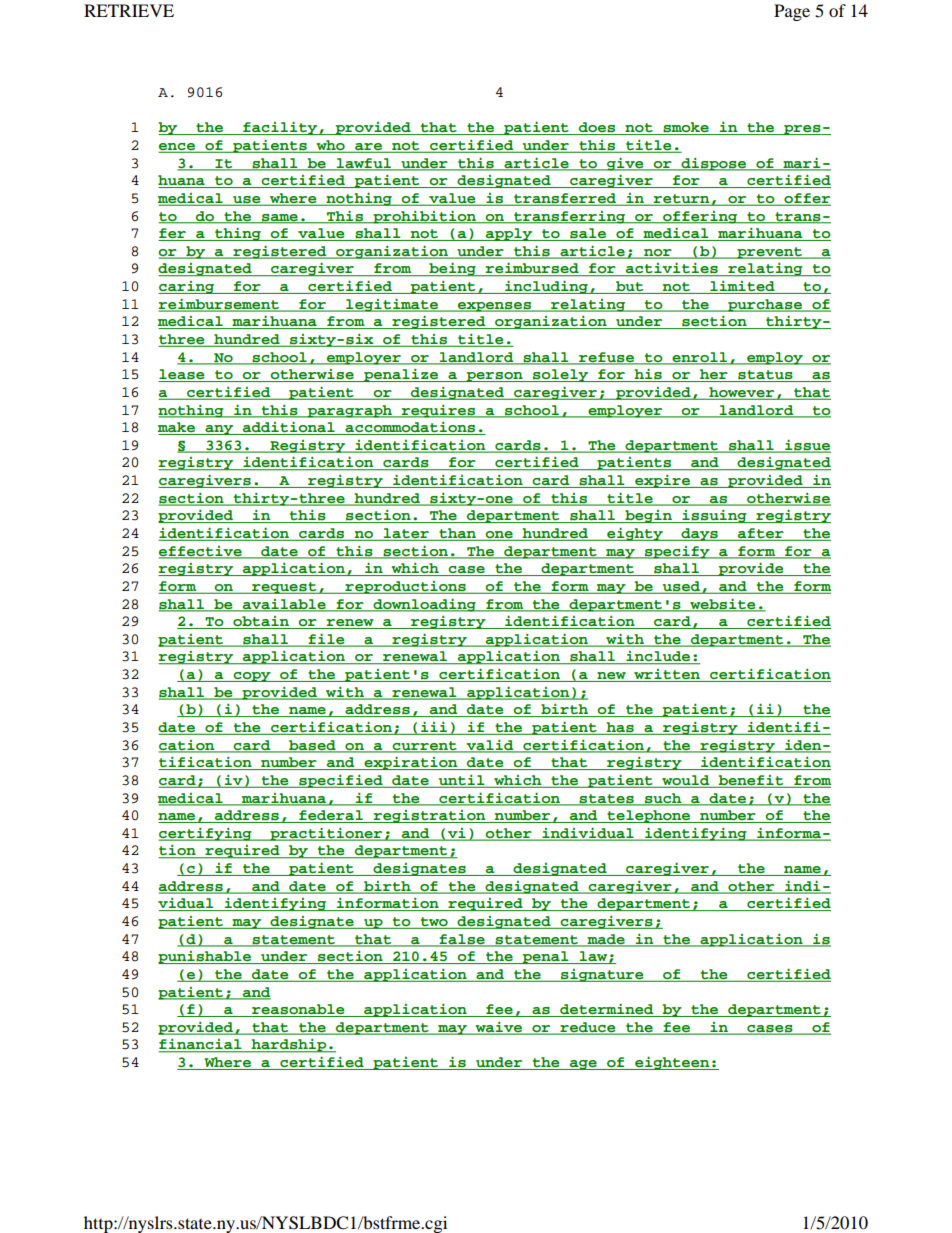 Image resolution: width=952 pixels, height=1233 pixels. I want to click on written, so click(667, 675).
